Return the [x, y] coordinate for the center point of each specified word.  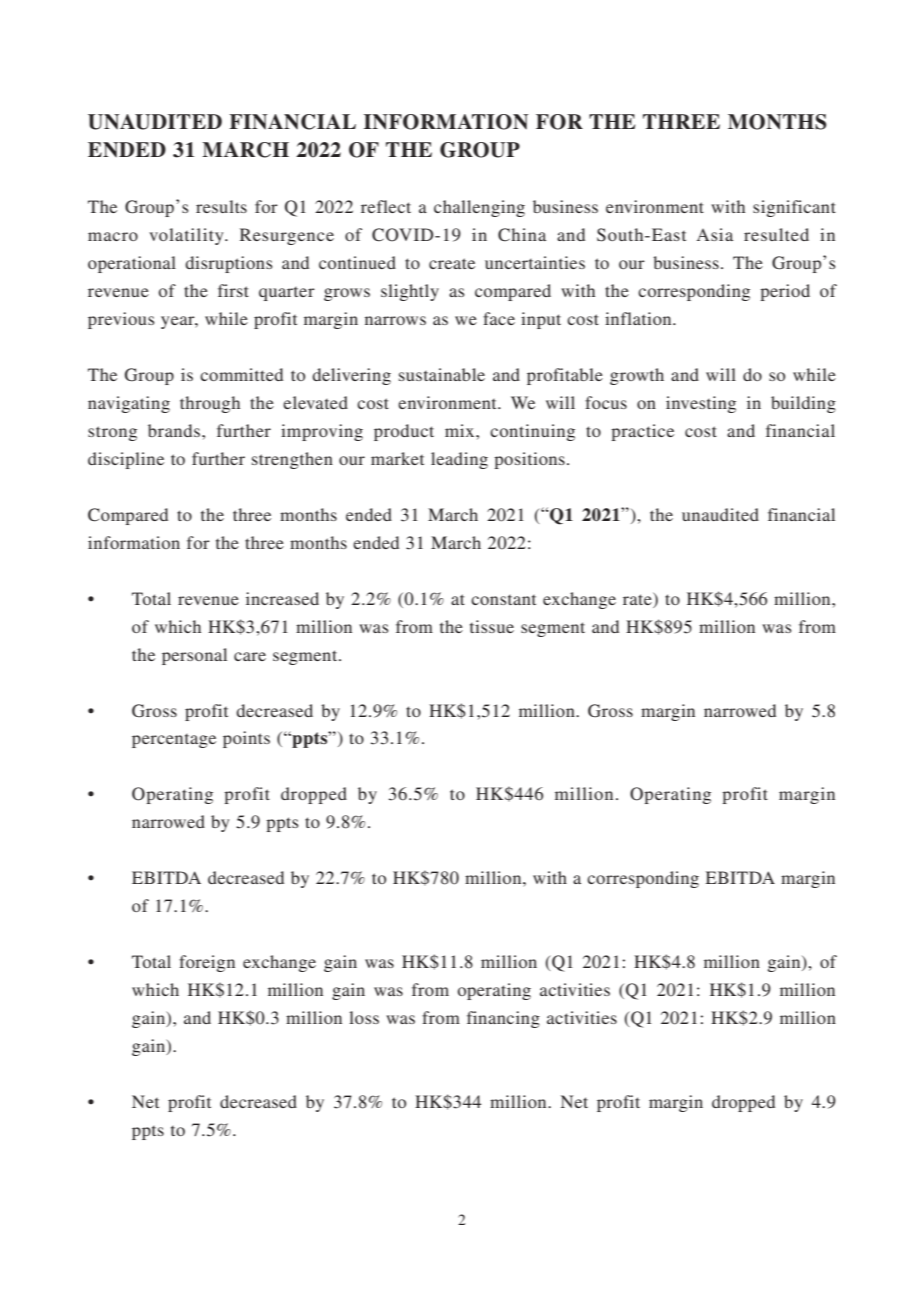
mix [461, 430]
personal [194, 656]
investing [701, 404]
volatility [187, 236]
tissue [492, 626]
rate [638, 598]
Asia [715, 234]
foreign [207, 963]
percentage [174, 741]
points [246, 739]
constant [503, 600]
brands [175, 430]
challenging [479, 208]
